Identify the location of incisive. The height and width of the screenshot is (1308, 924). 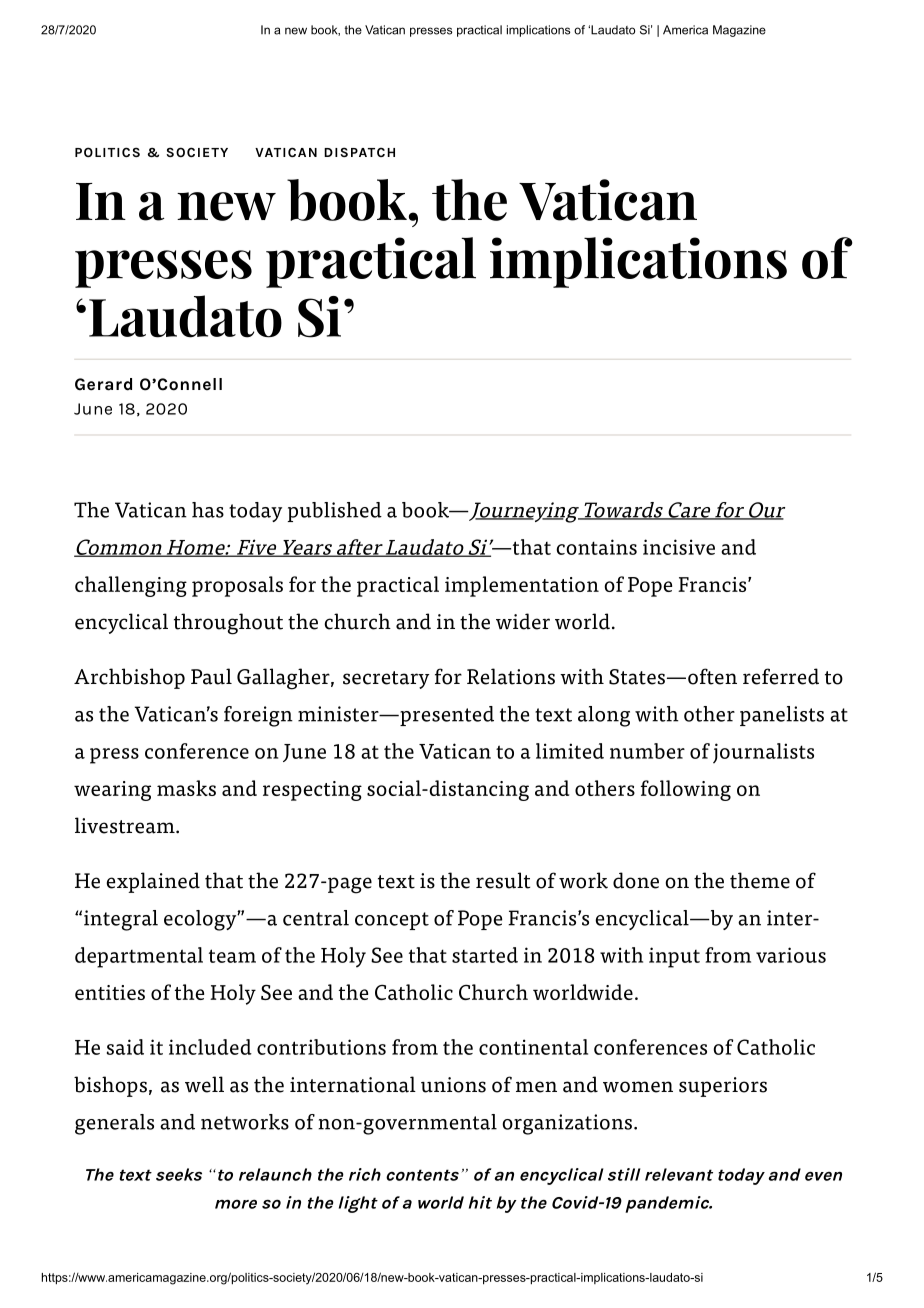
(679, 547).
